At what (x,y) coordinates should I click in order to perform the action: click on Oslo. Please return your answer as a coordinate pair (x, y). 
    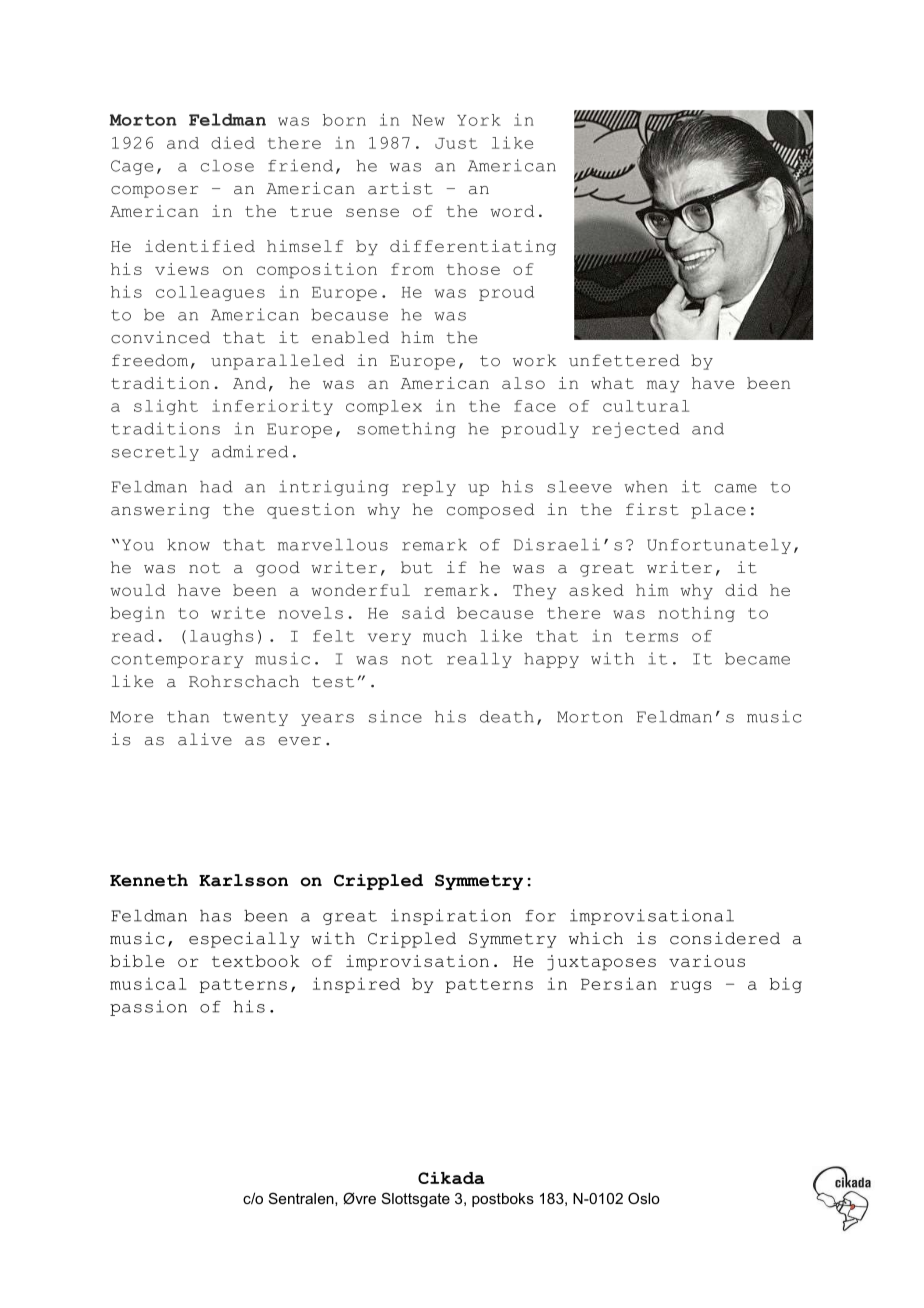
    Looking at the image, I should click on (644, 1198).
